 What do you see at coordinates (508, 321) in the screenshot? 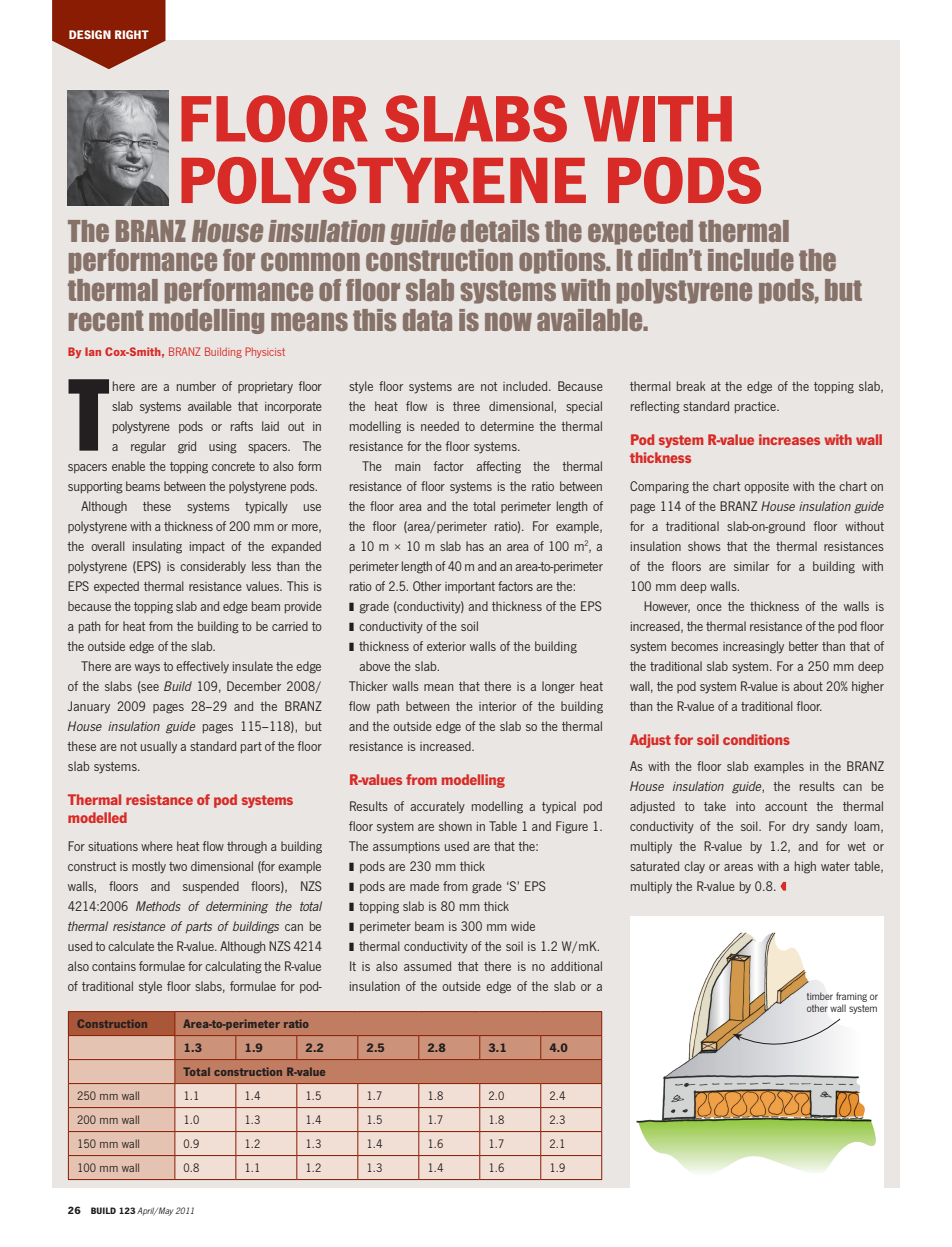
I see `now` at bounding box center [508, 321].
